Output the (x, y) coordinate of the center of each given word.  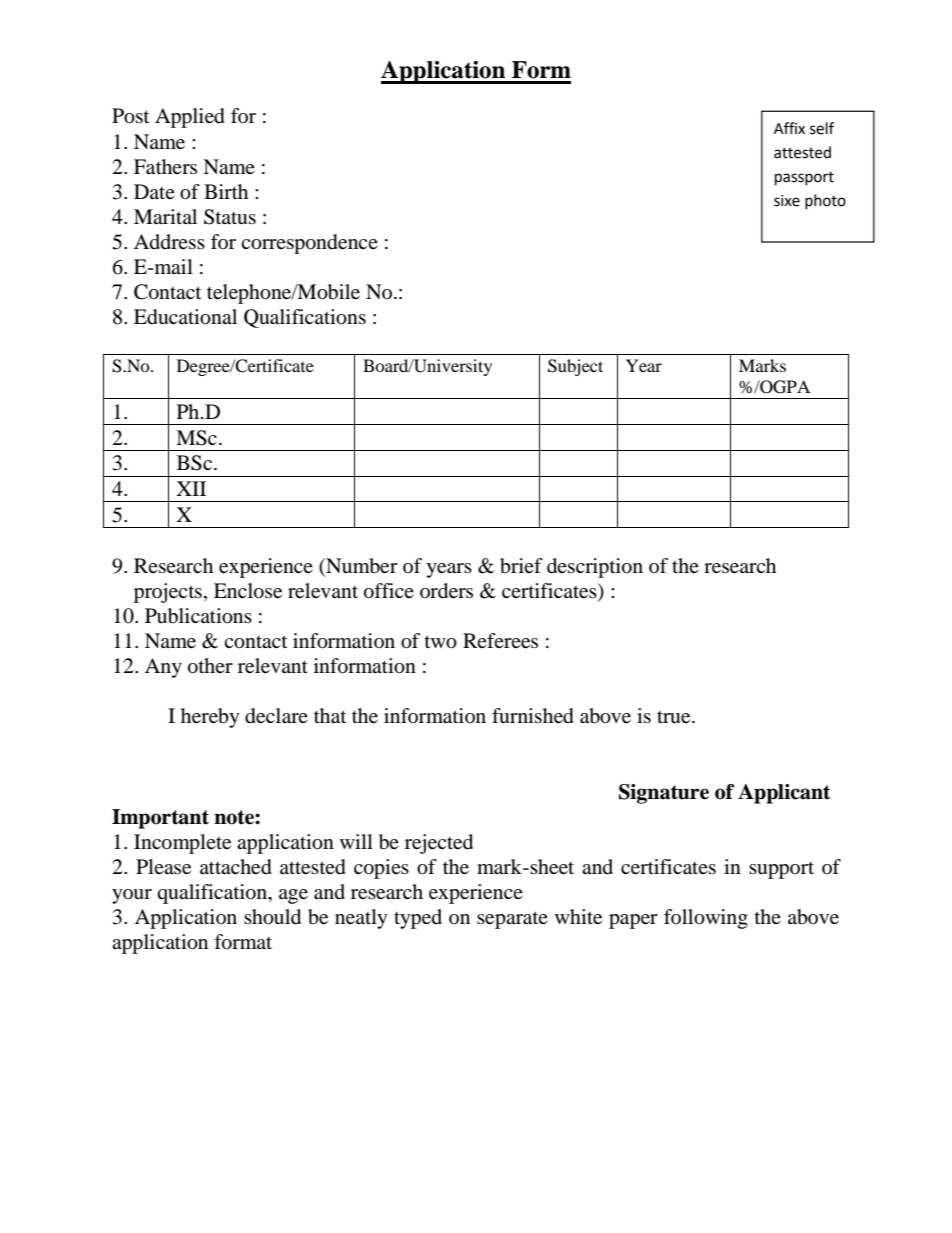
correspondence (309, 244)
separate (512, 920)
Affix (789, 128)
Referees (500, 641)
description (595, 568)
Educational (185, 317)
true (675, 717)
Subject (575, 367)
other (210, 666)
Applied (190, 118)
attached (236, 867)
